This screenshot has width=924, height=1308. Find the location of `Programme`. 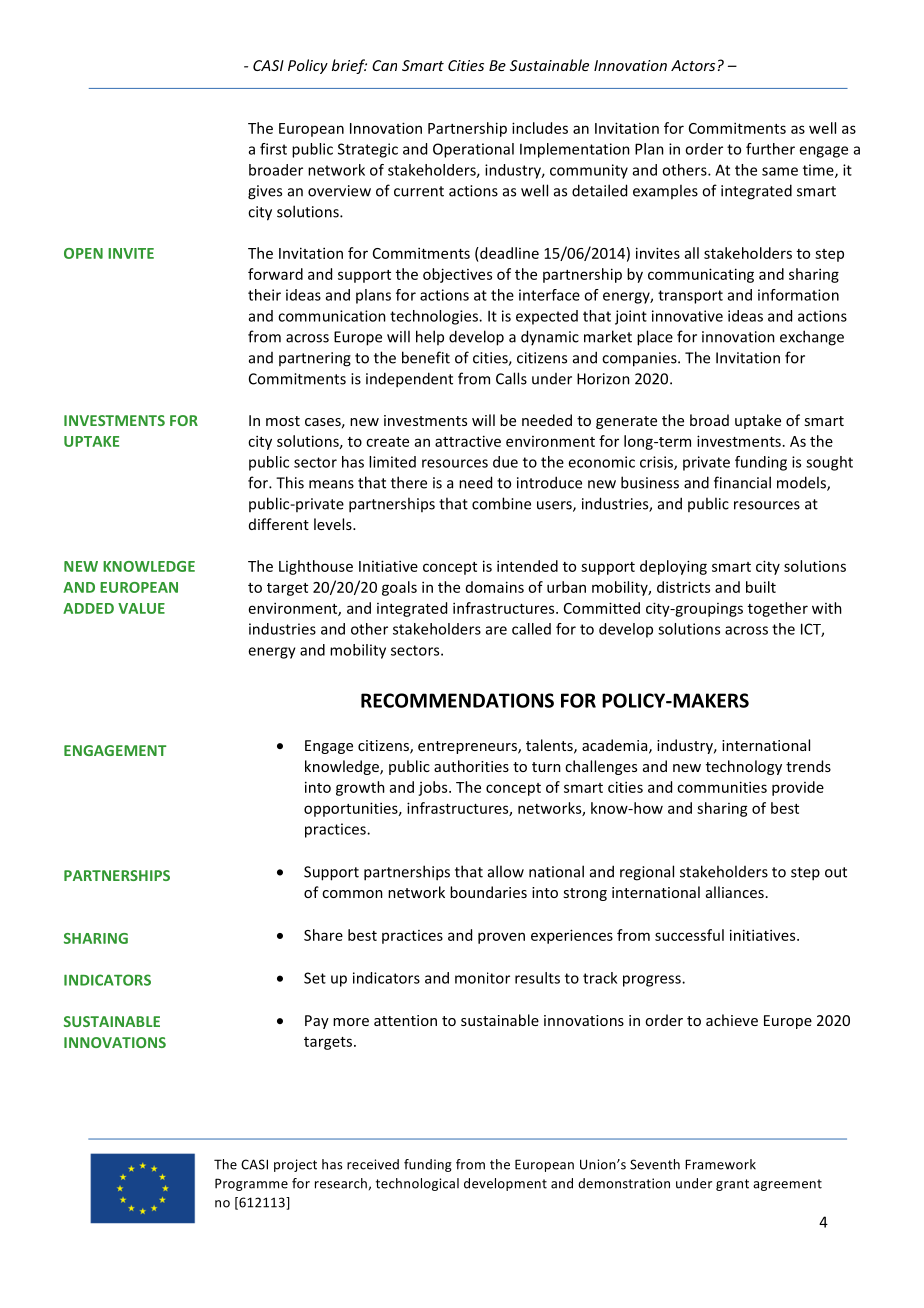

Programme is located at coordinates (251, 1184).
